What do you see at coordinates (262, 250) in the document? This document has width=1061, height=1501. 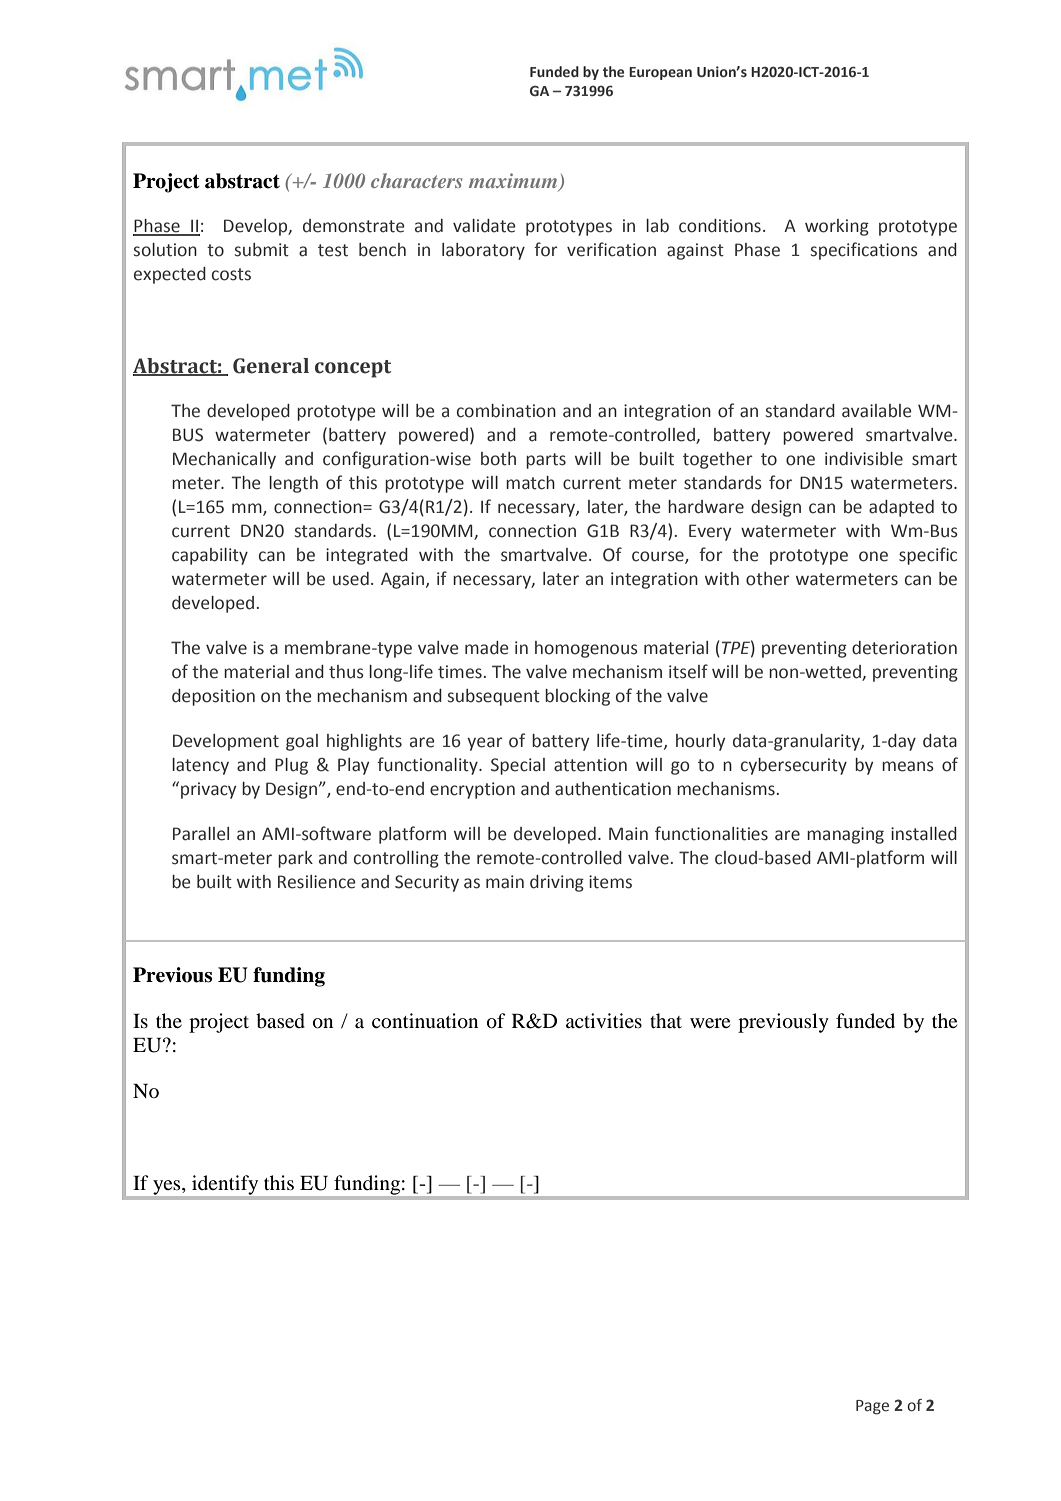 I see `submit` at bounding box center [262, 250].
